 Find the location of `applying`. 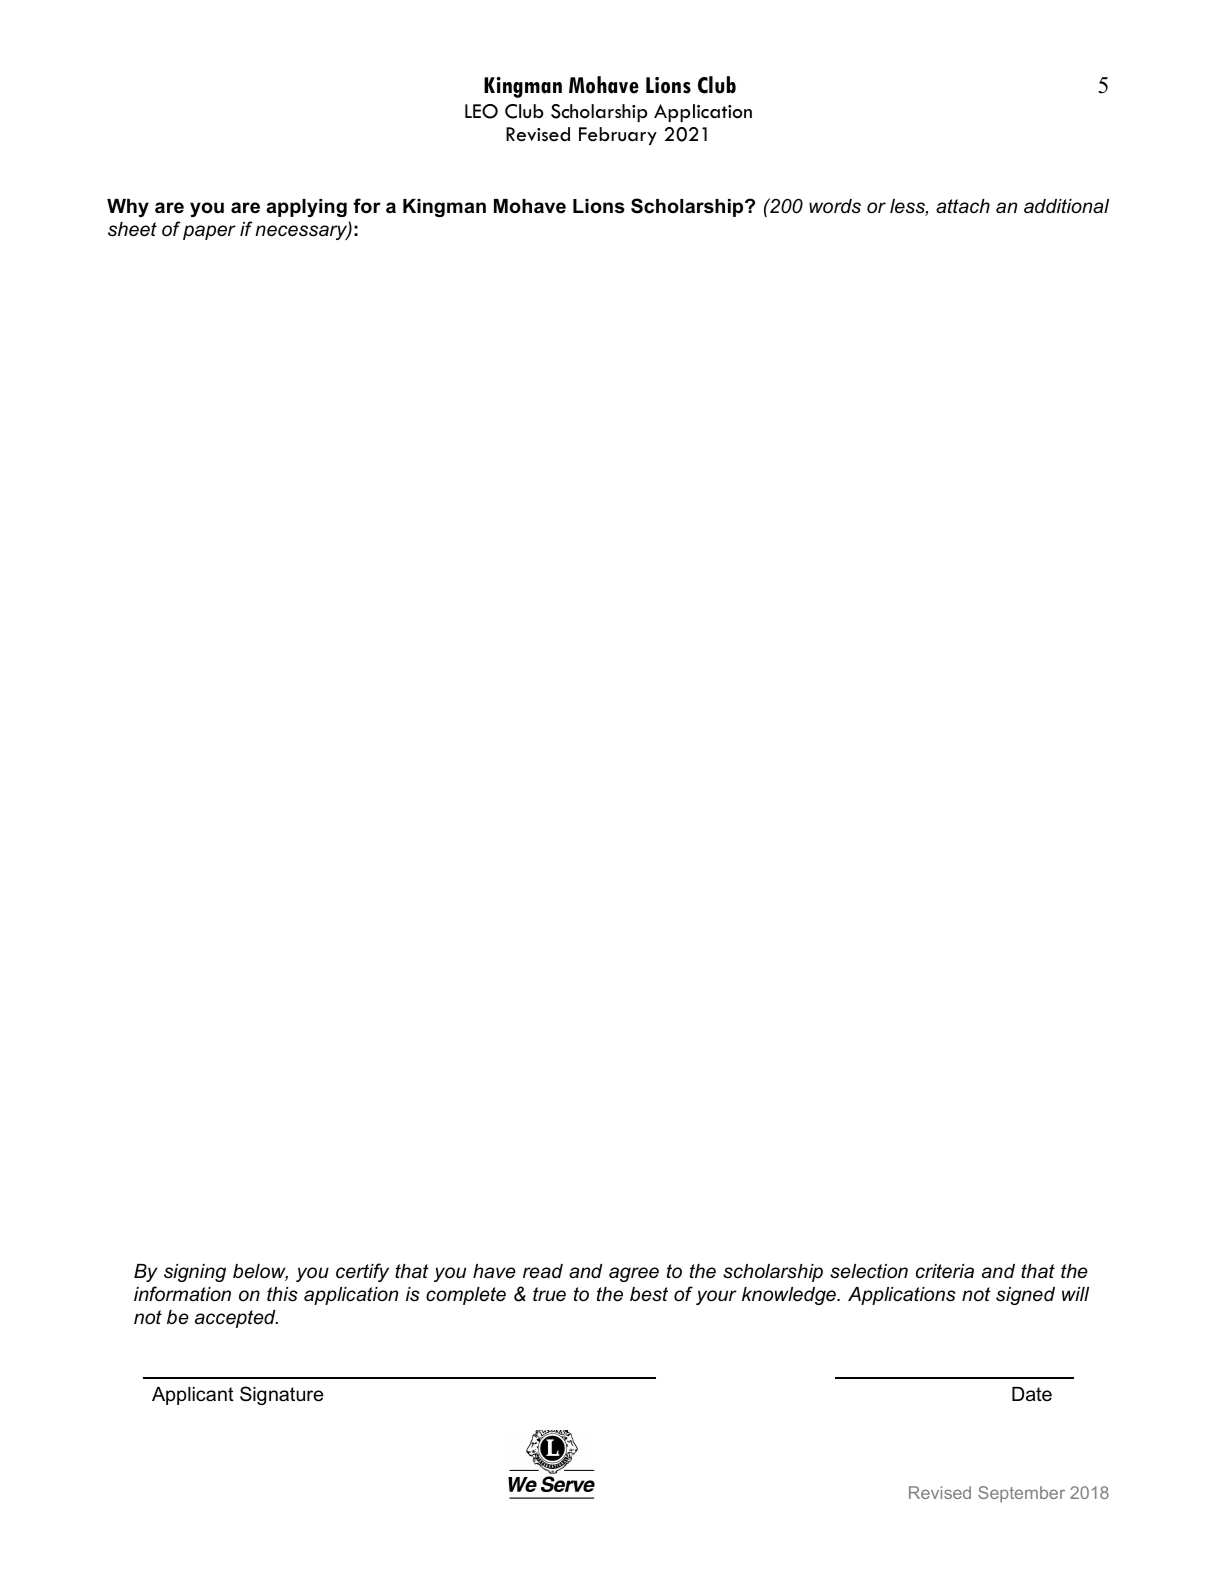

applying is located at coordinates (306, 208).
